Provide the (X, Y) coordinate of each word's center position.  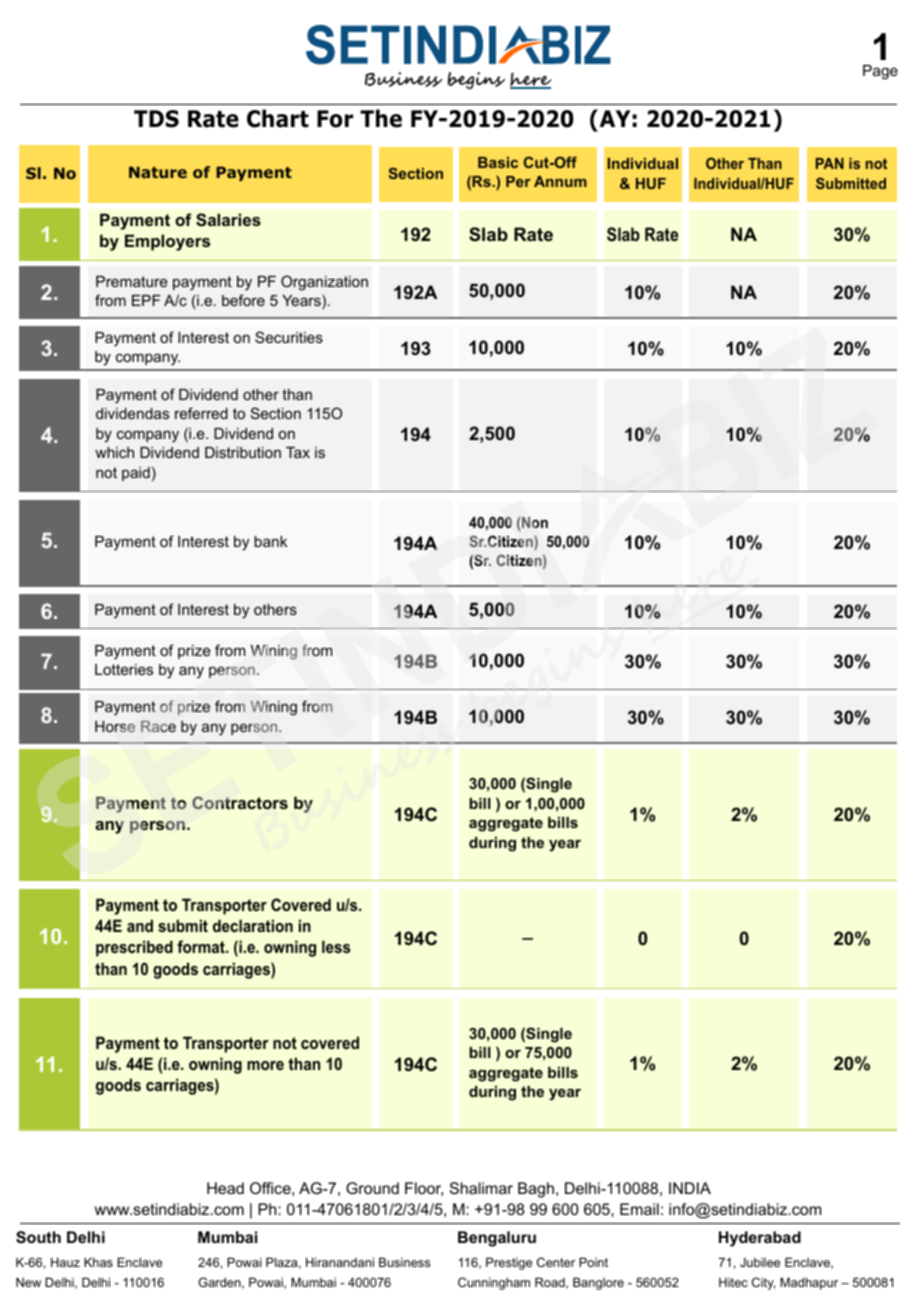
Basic (498, 162)
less (336, 946)
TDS (156, 119)
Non (535, 522)
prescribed (134, 948)
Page (880, 72)
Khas (98, 1262)
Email (639, 1209)
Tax (298, 452)
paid (136, 474)
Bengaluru (497, 1239)
